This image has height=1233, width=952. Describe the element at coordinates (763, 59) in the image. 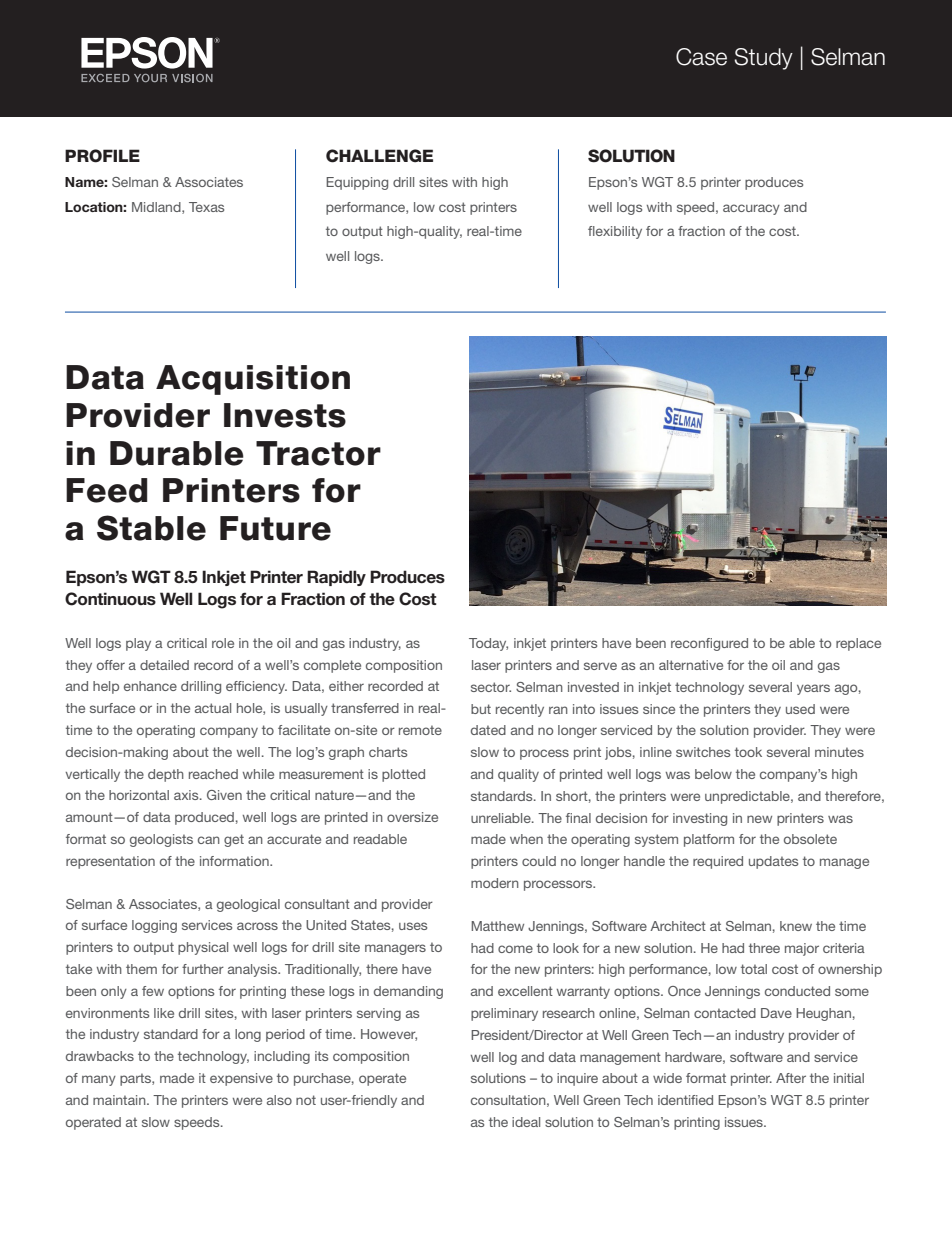

I see `Study` at that location.
